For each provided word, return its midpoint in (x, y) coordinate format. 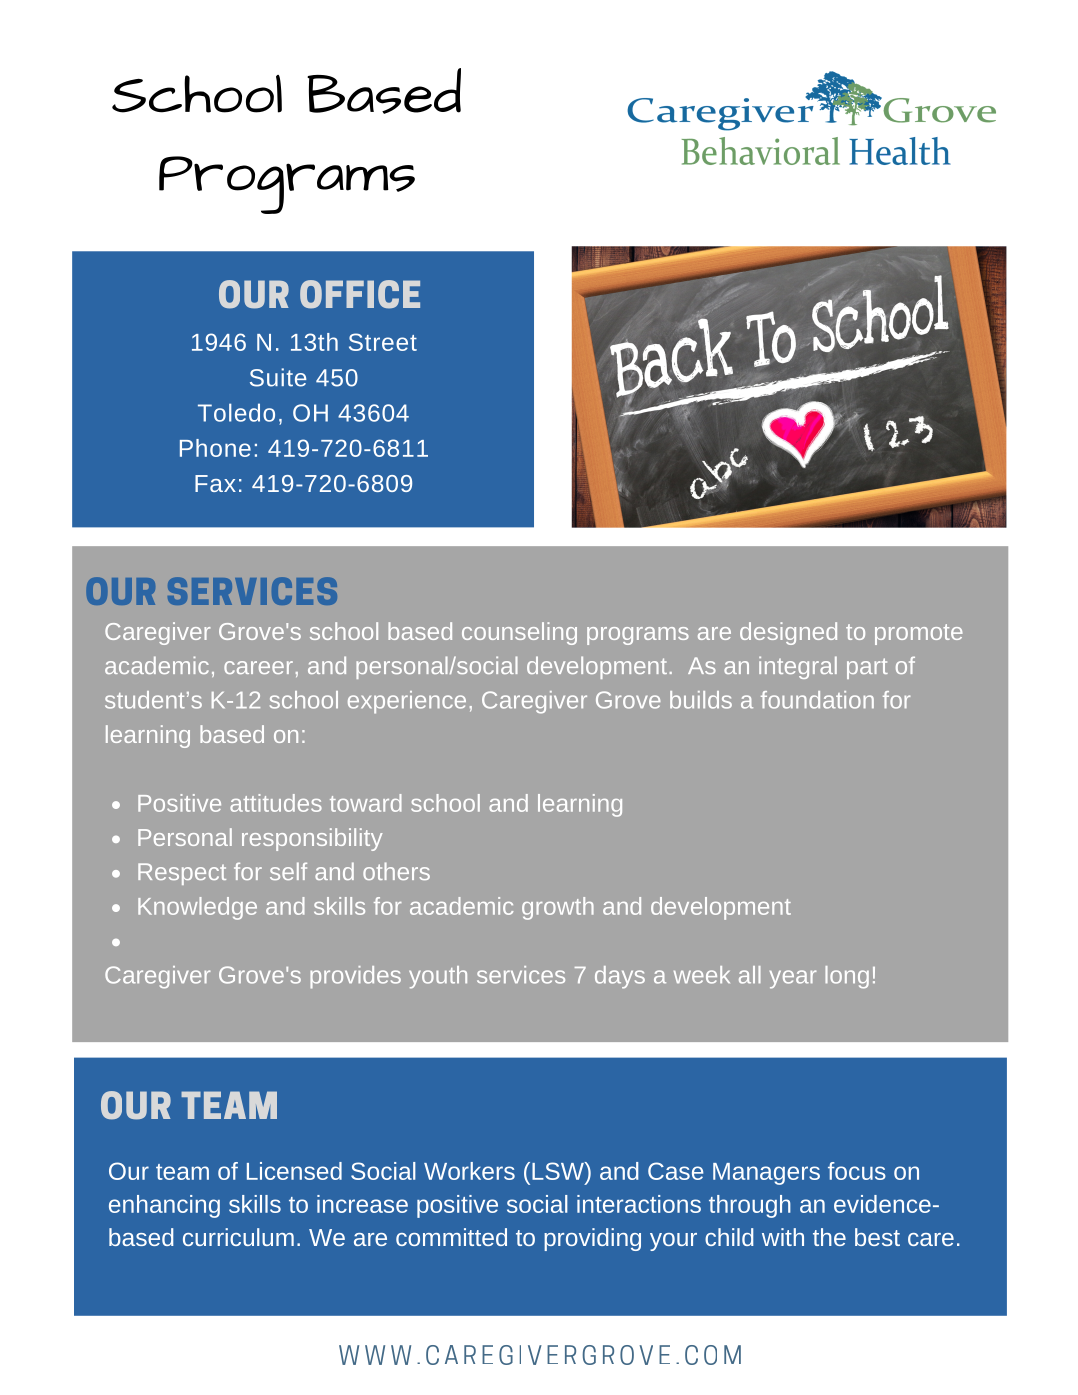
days (620, 977)
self (288, 871)
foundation (817, 700)
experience (407, 702)
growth (558, 908)
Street (383, 342)
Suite (278, 377)
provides (355, 977)
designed (788, 633)
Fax (215, 483)
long (847, 977)
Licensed (294, 1171)
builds (701, 700)
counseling (519, 633)
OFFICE (360, 294)
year (793, 979)
